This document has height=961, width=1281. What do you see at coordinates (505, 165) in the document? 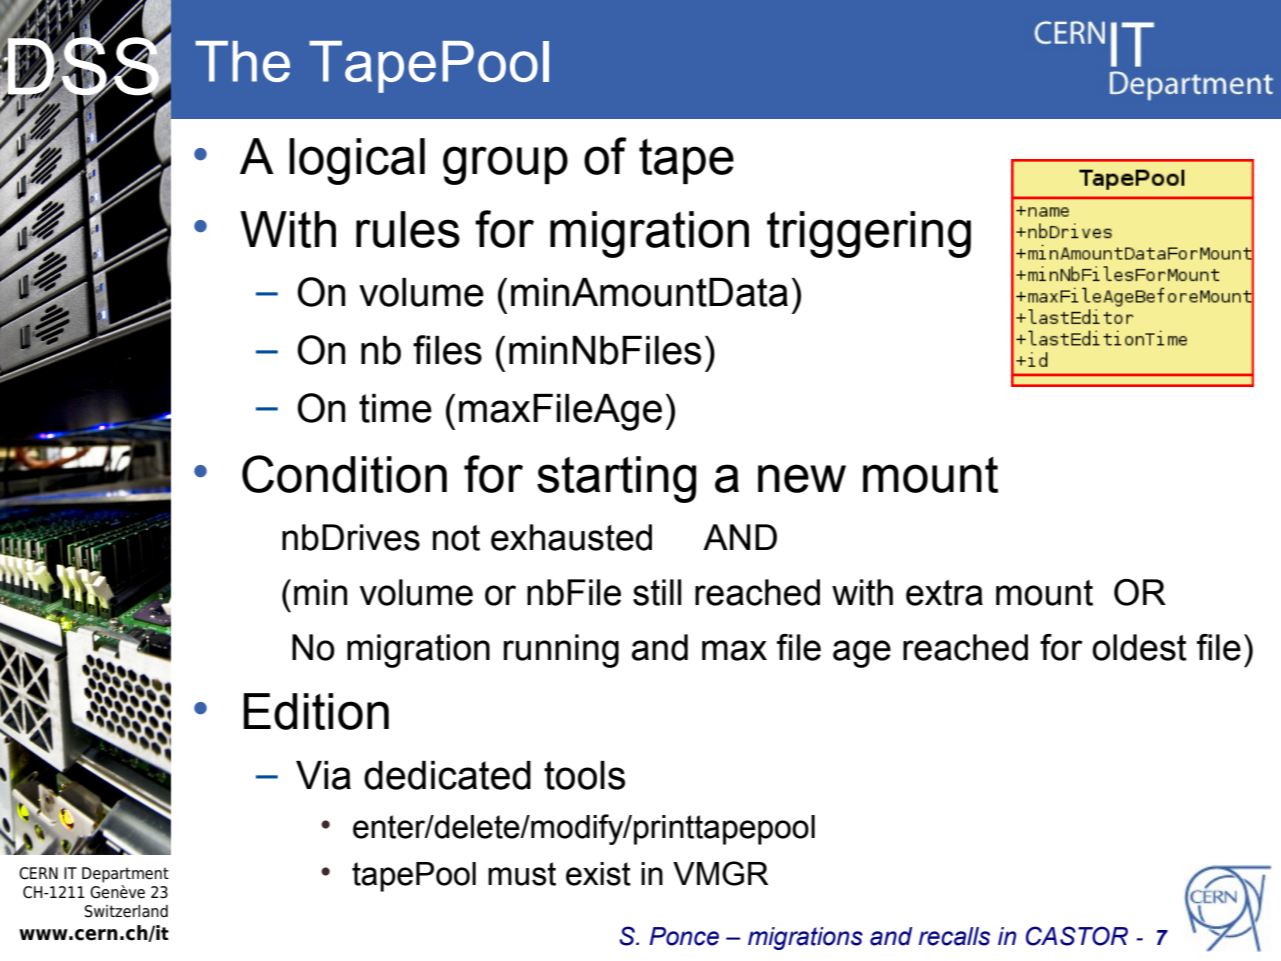
I see `group` at bounding box center [505, 165].
